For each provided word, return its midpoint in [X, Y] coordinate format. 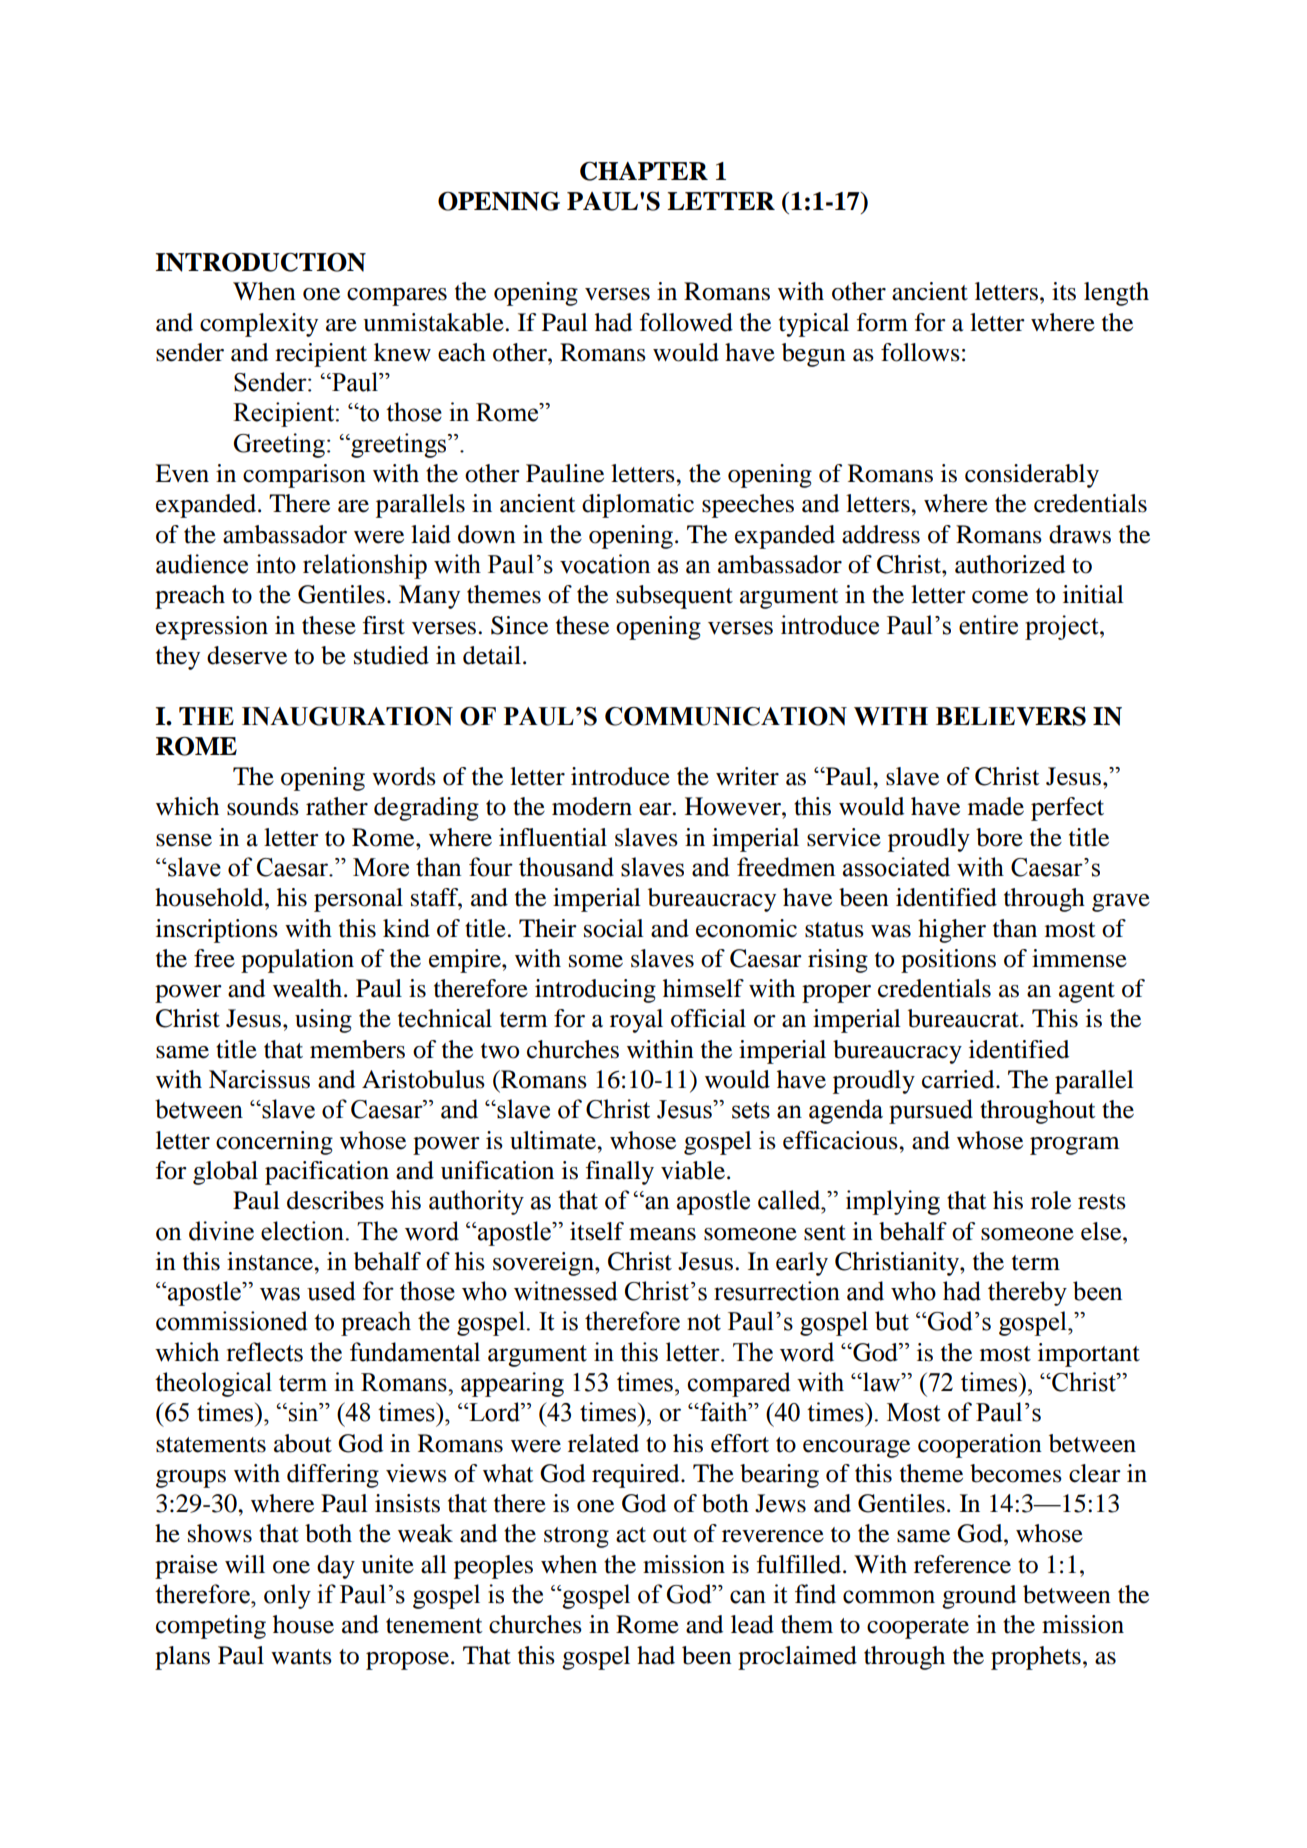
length [1116, 294]
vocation [605, 564]
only [287, 1596]
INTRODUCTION [260, 262]
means [662, 1234]
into [276, 564]
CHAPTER [644, 171]
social [614, 928]
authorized [1010, 564]
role [1051, 1200]
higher [952, 931]
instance [271, 1261]
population [297, 961]
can [748, 1597]
